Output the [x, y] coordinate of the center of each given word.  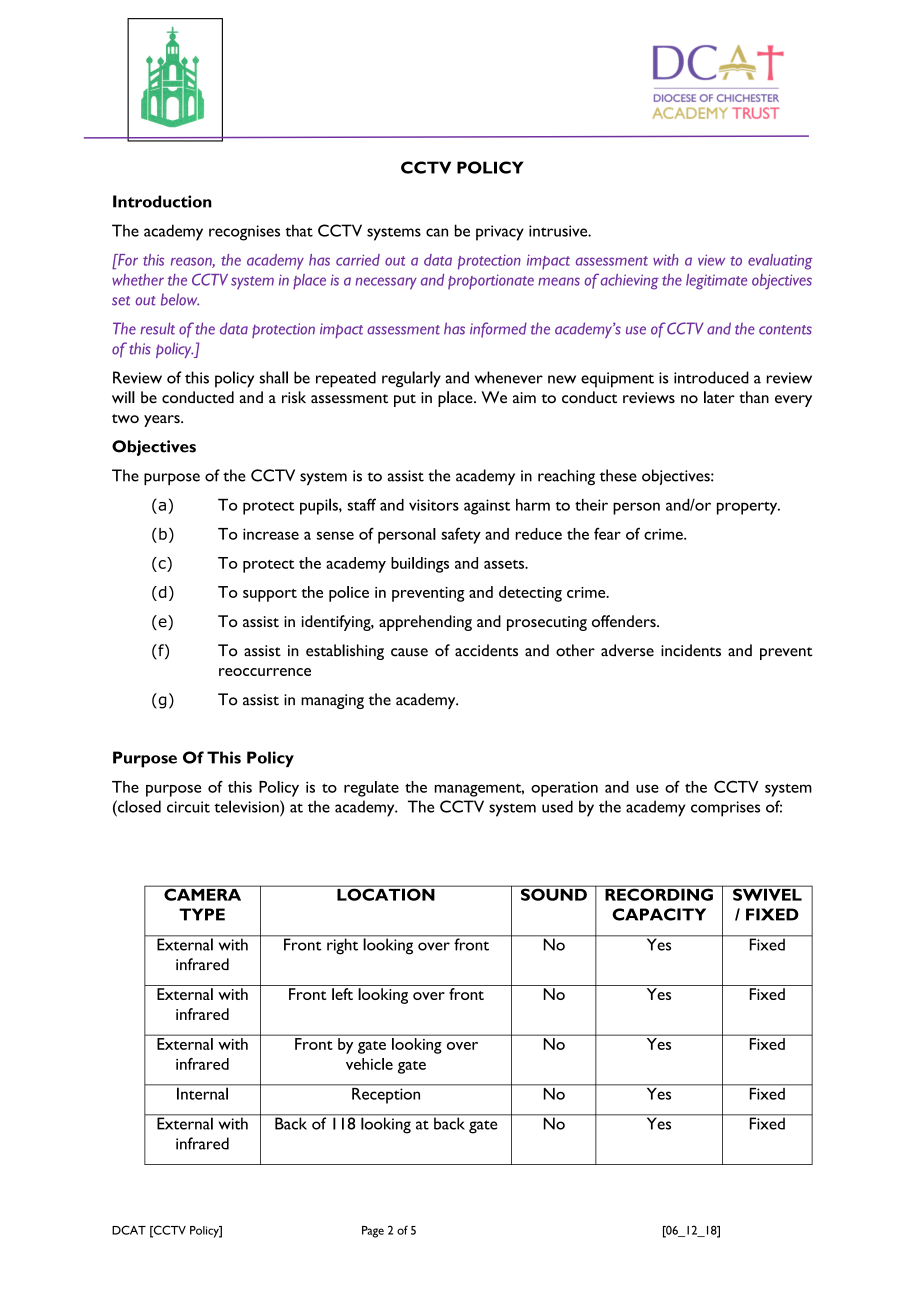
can [437, 232]
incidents [691, 650]
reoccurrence [265, 672]
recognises [244, 233]
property [748, 508]
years [163, 421]
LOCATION [386, 893]
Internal [202, 1092]
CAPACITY [659, 914]
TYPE [202, 914]
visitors [434, 505]
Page [373, 1232]
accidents [486, 650]
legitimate [716, 282]
